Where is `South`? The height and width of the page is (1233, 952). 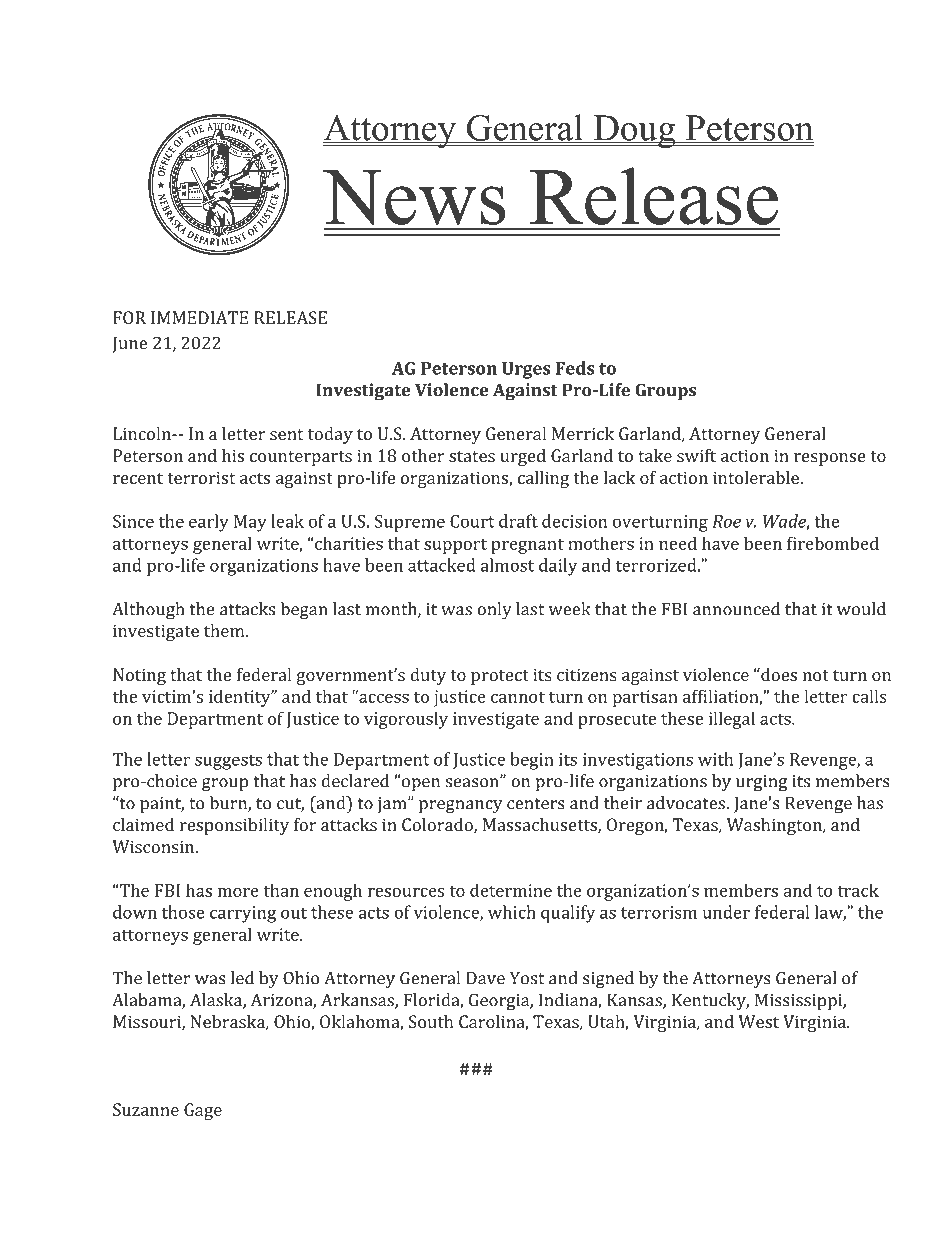 South is located at coordinates (431, 1021).
